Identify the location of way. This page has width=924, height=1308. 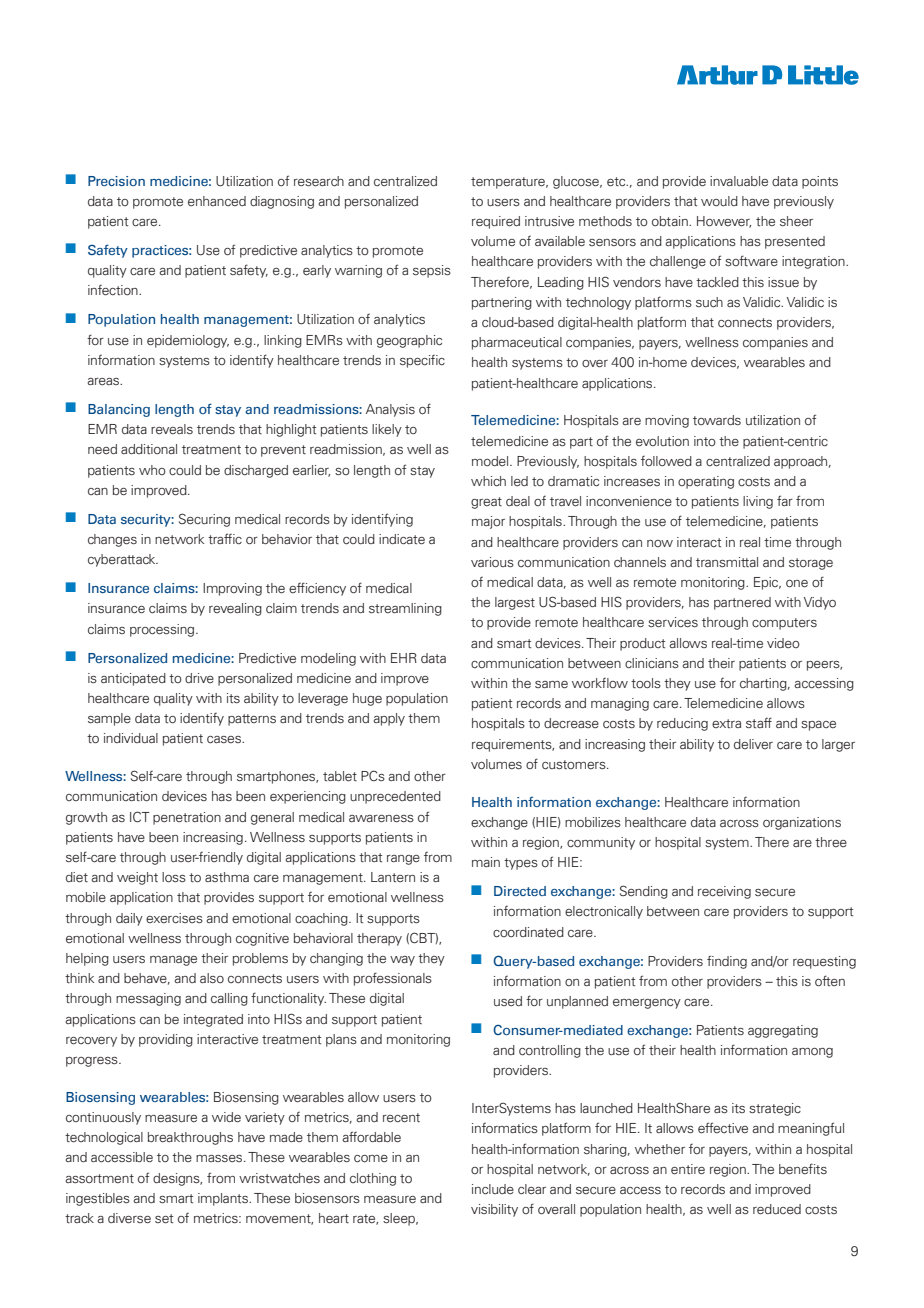
(402, 961).
